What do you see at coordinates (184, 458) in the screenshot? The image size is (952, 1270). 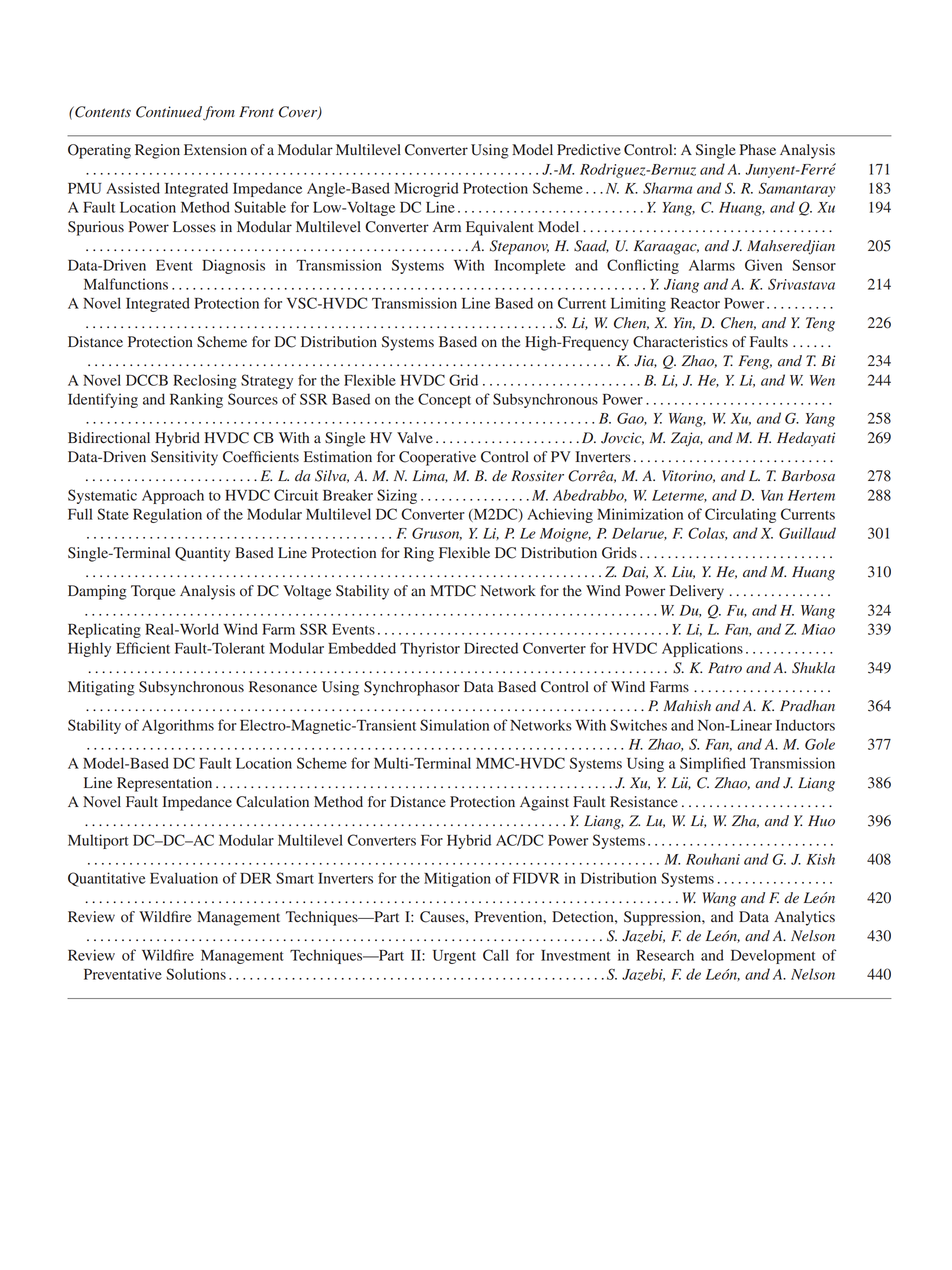 I see `Sensitivity` at bounding box center [184, 458].
